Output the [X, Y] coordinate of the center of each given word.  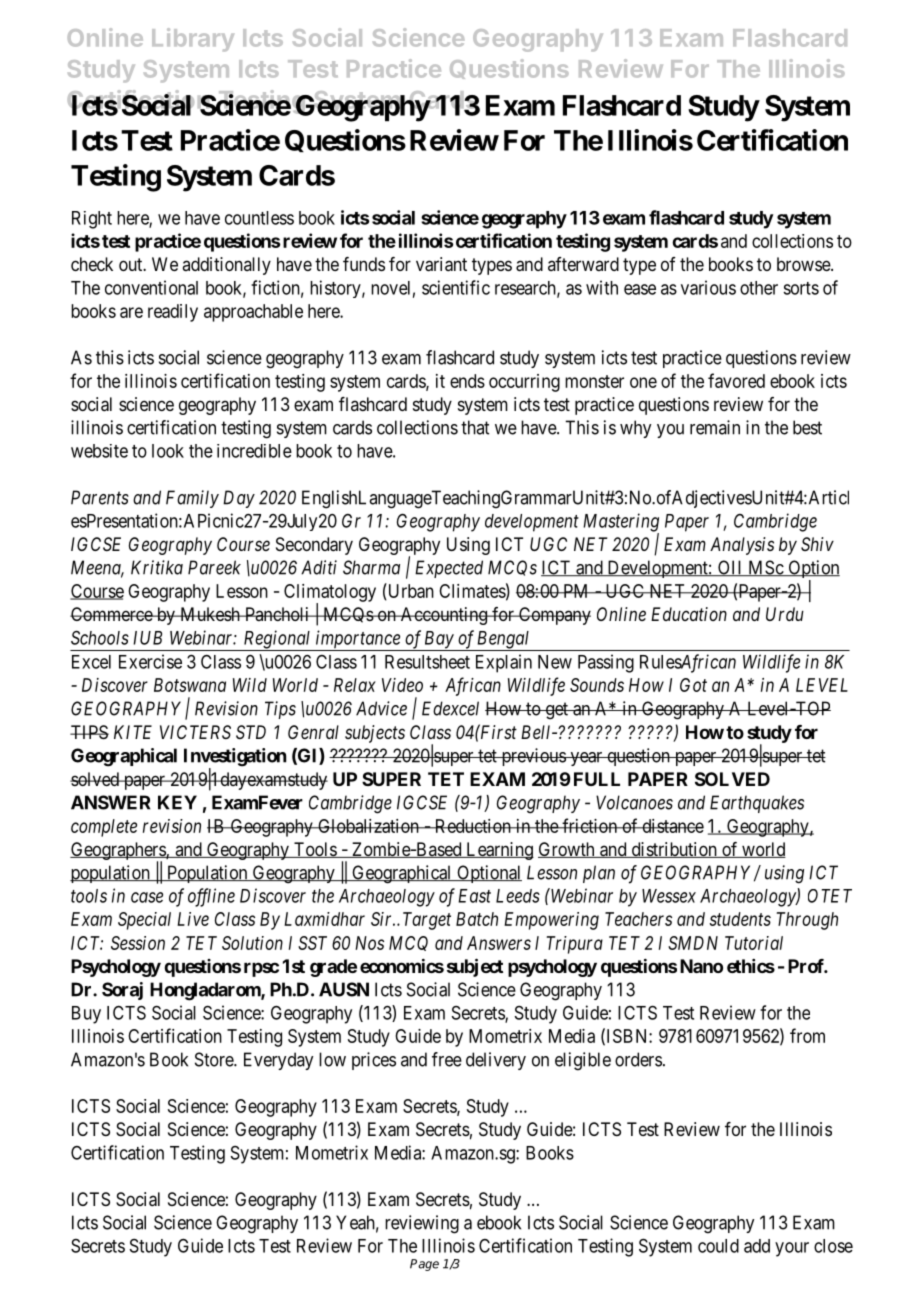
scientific [456, 287]
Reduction [472, 826]
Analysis [742, 546]
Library [193, 40]
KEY [177, 802]
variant [441, 264]
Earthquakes [757, 804]
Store [215, 1059]
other [759, 288]
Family [192, 499]
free [447, 1059]
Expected [449, 569]
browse [804, 264]
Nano [701, 966]
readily [173, 313]
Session [138, 943]
